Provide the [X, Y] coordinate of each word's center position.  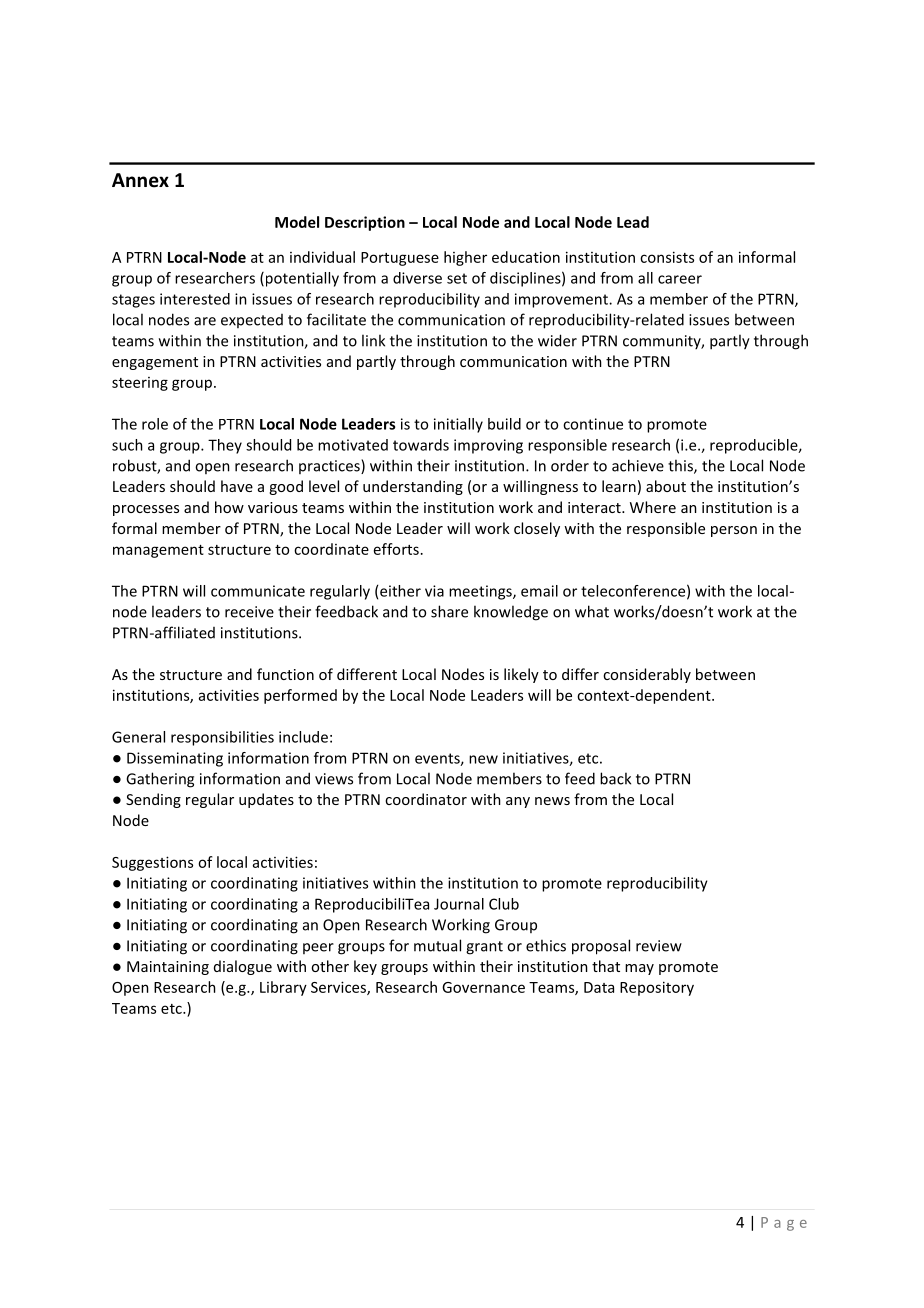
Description [365, 223]
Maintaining [168, 968]
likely [521, 675]
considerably [647, 675]
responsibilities [222, 738]
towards [421, 445]
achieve [638, 465]
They [225, 446]
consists [667, 257]
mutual [437, 945]
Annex [140, 180]
